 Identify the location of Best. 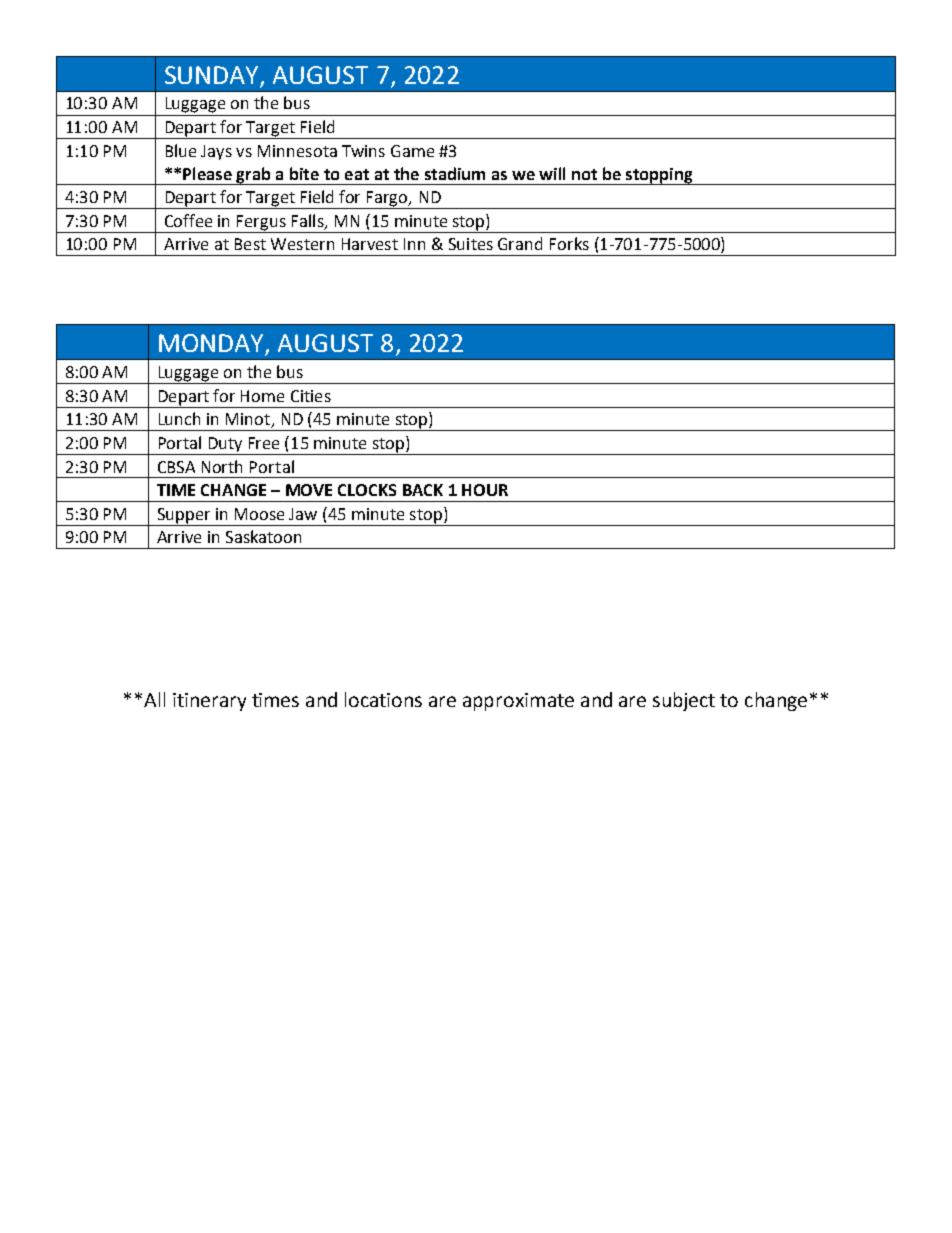
(250, 244).
